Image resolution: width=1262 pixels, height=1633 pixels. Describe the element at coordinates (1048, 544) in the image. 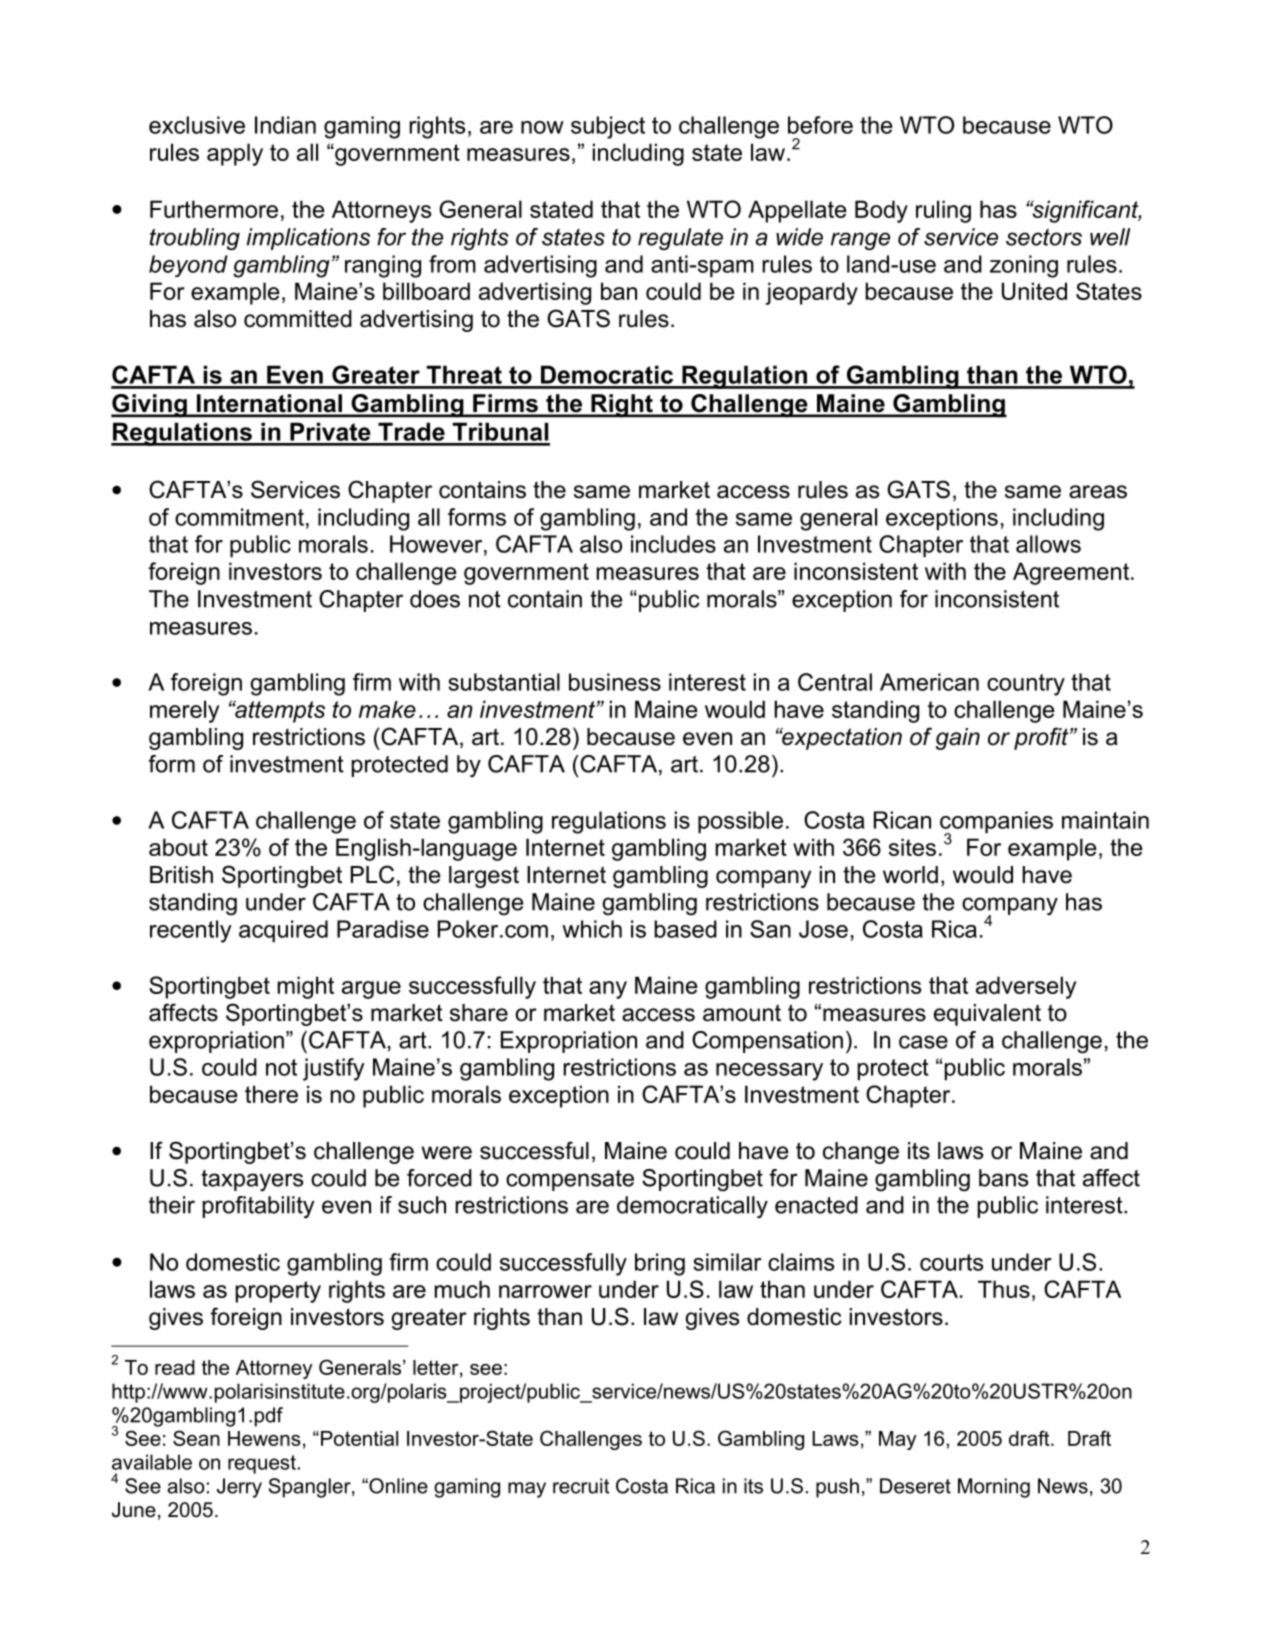

I see `allows` at that location.
